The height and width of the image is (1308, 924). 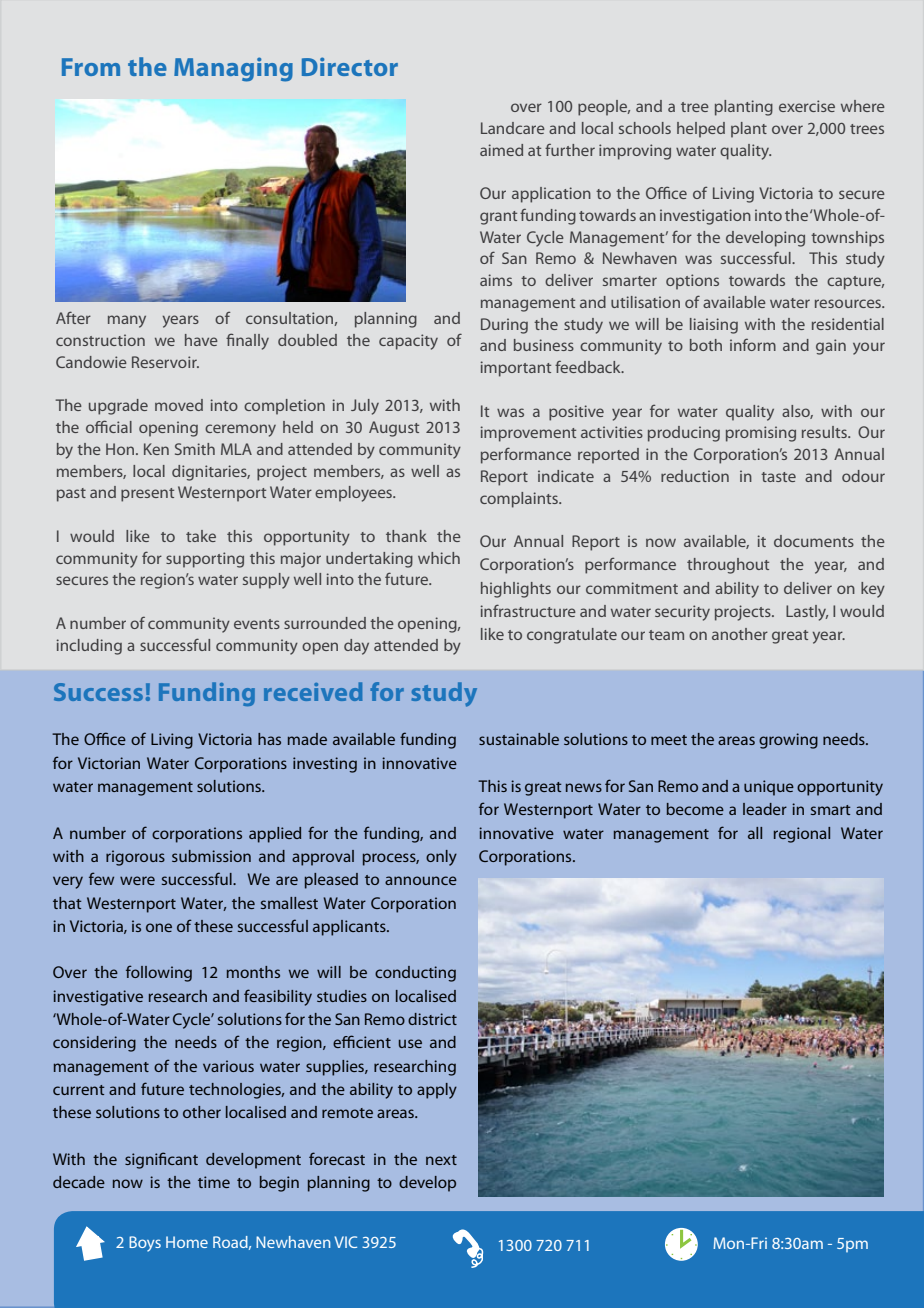 I want to click on leader, so click(x=765, y=809).
